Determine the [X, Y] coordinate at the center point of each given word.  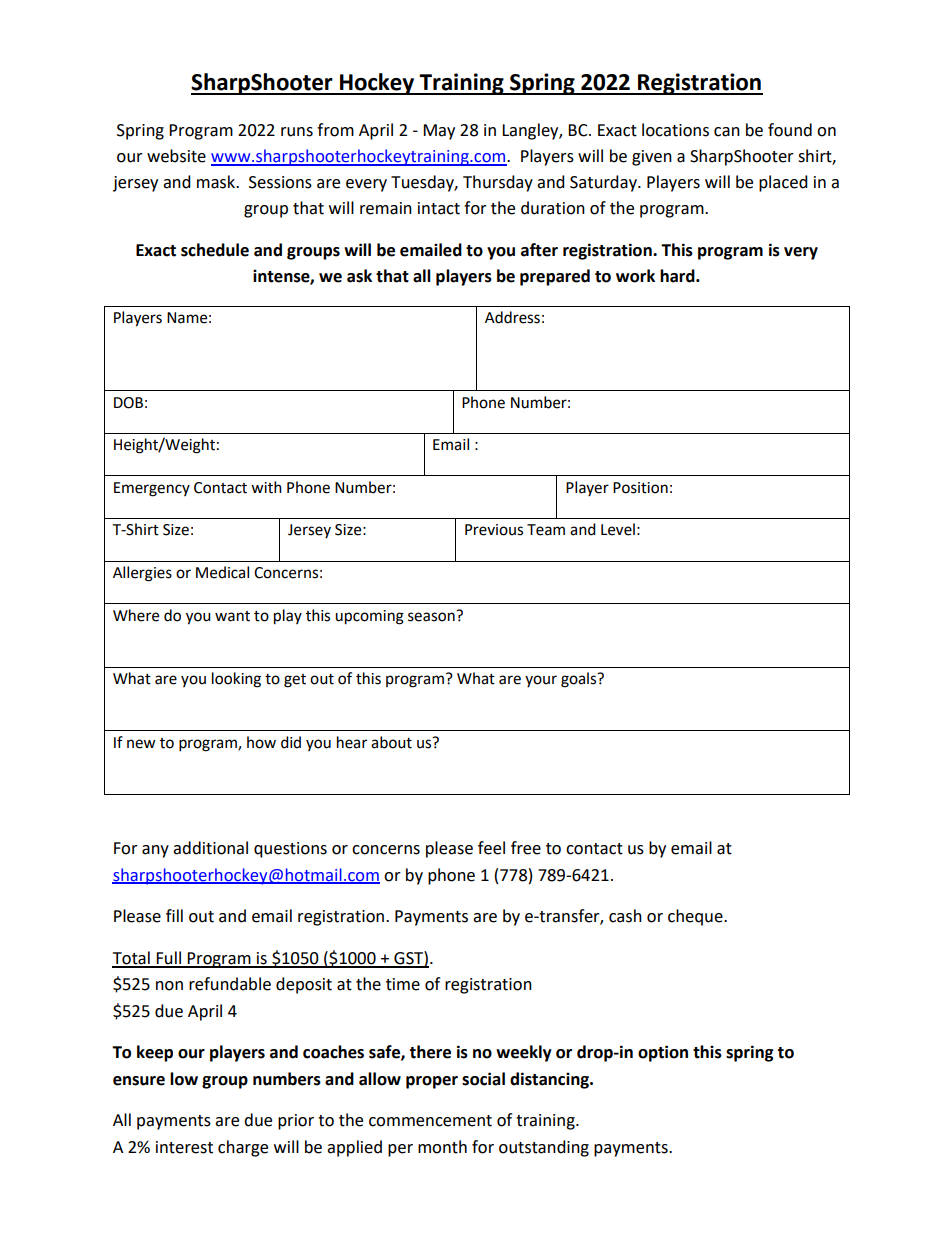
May [439, 132]
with [266, 487]
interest [184, 1147]
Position [640, 488]
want [232, 616]
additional [210, 848]
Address [512, 317]
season [432, 616]
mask [217, 182]
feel [491, 848]
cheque [696, 917]
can [727, 132]
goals [580, 680]
